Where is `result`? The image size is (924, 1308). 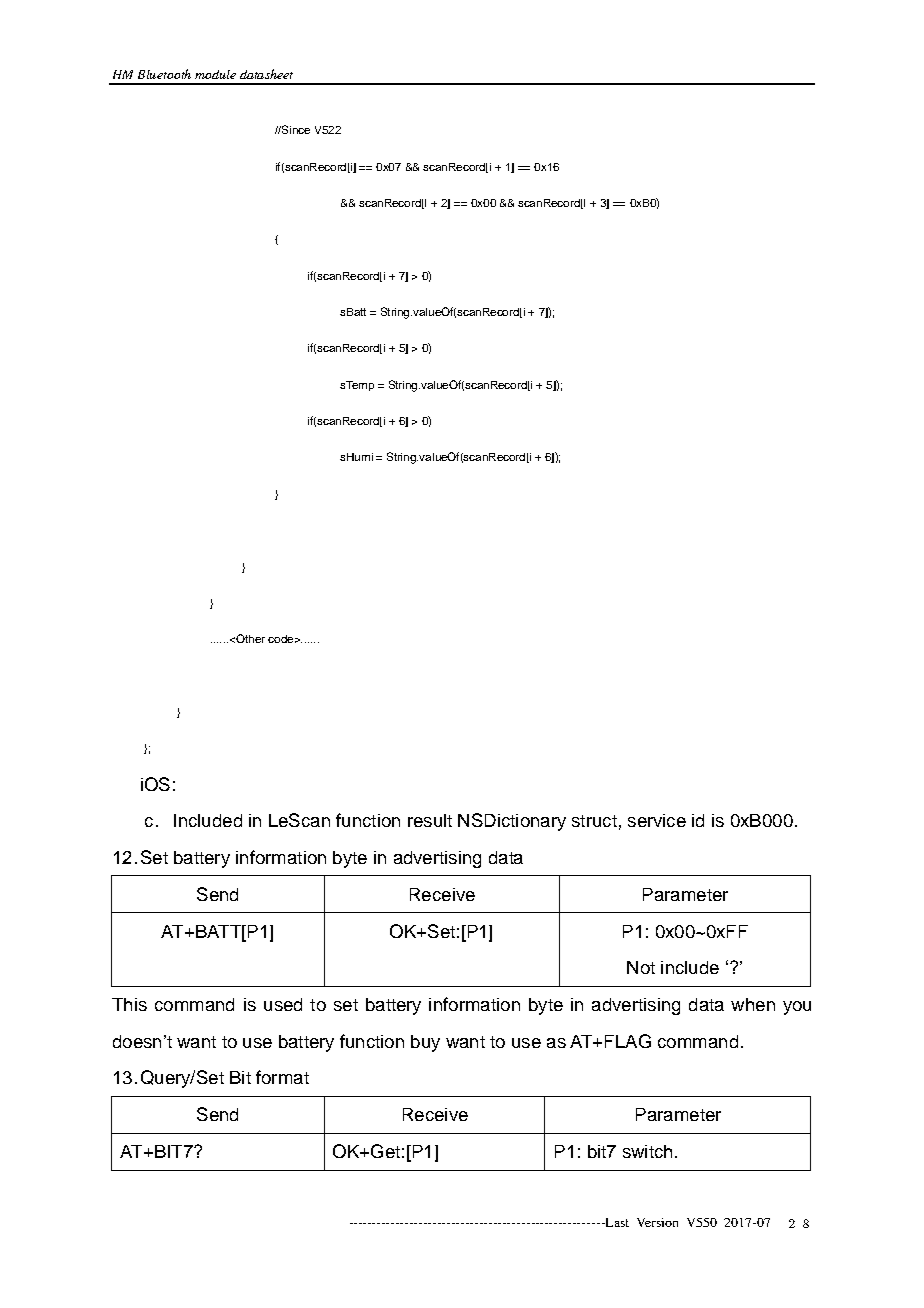 result is located at coordinates (430, 820).
